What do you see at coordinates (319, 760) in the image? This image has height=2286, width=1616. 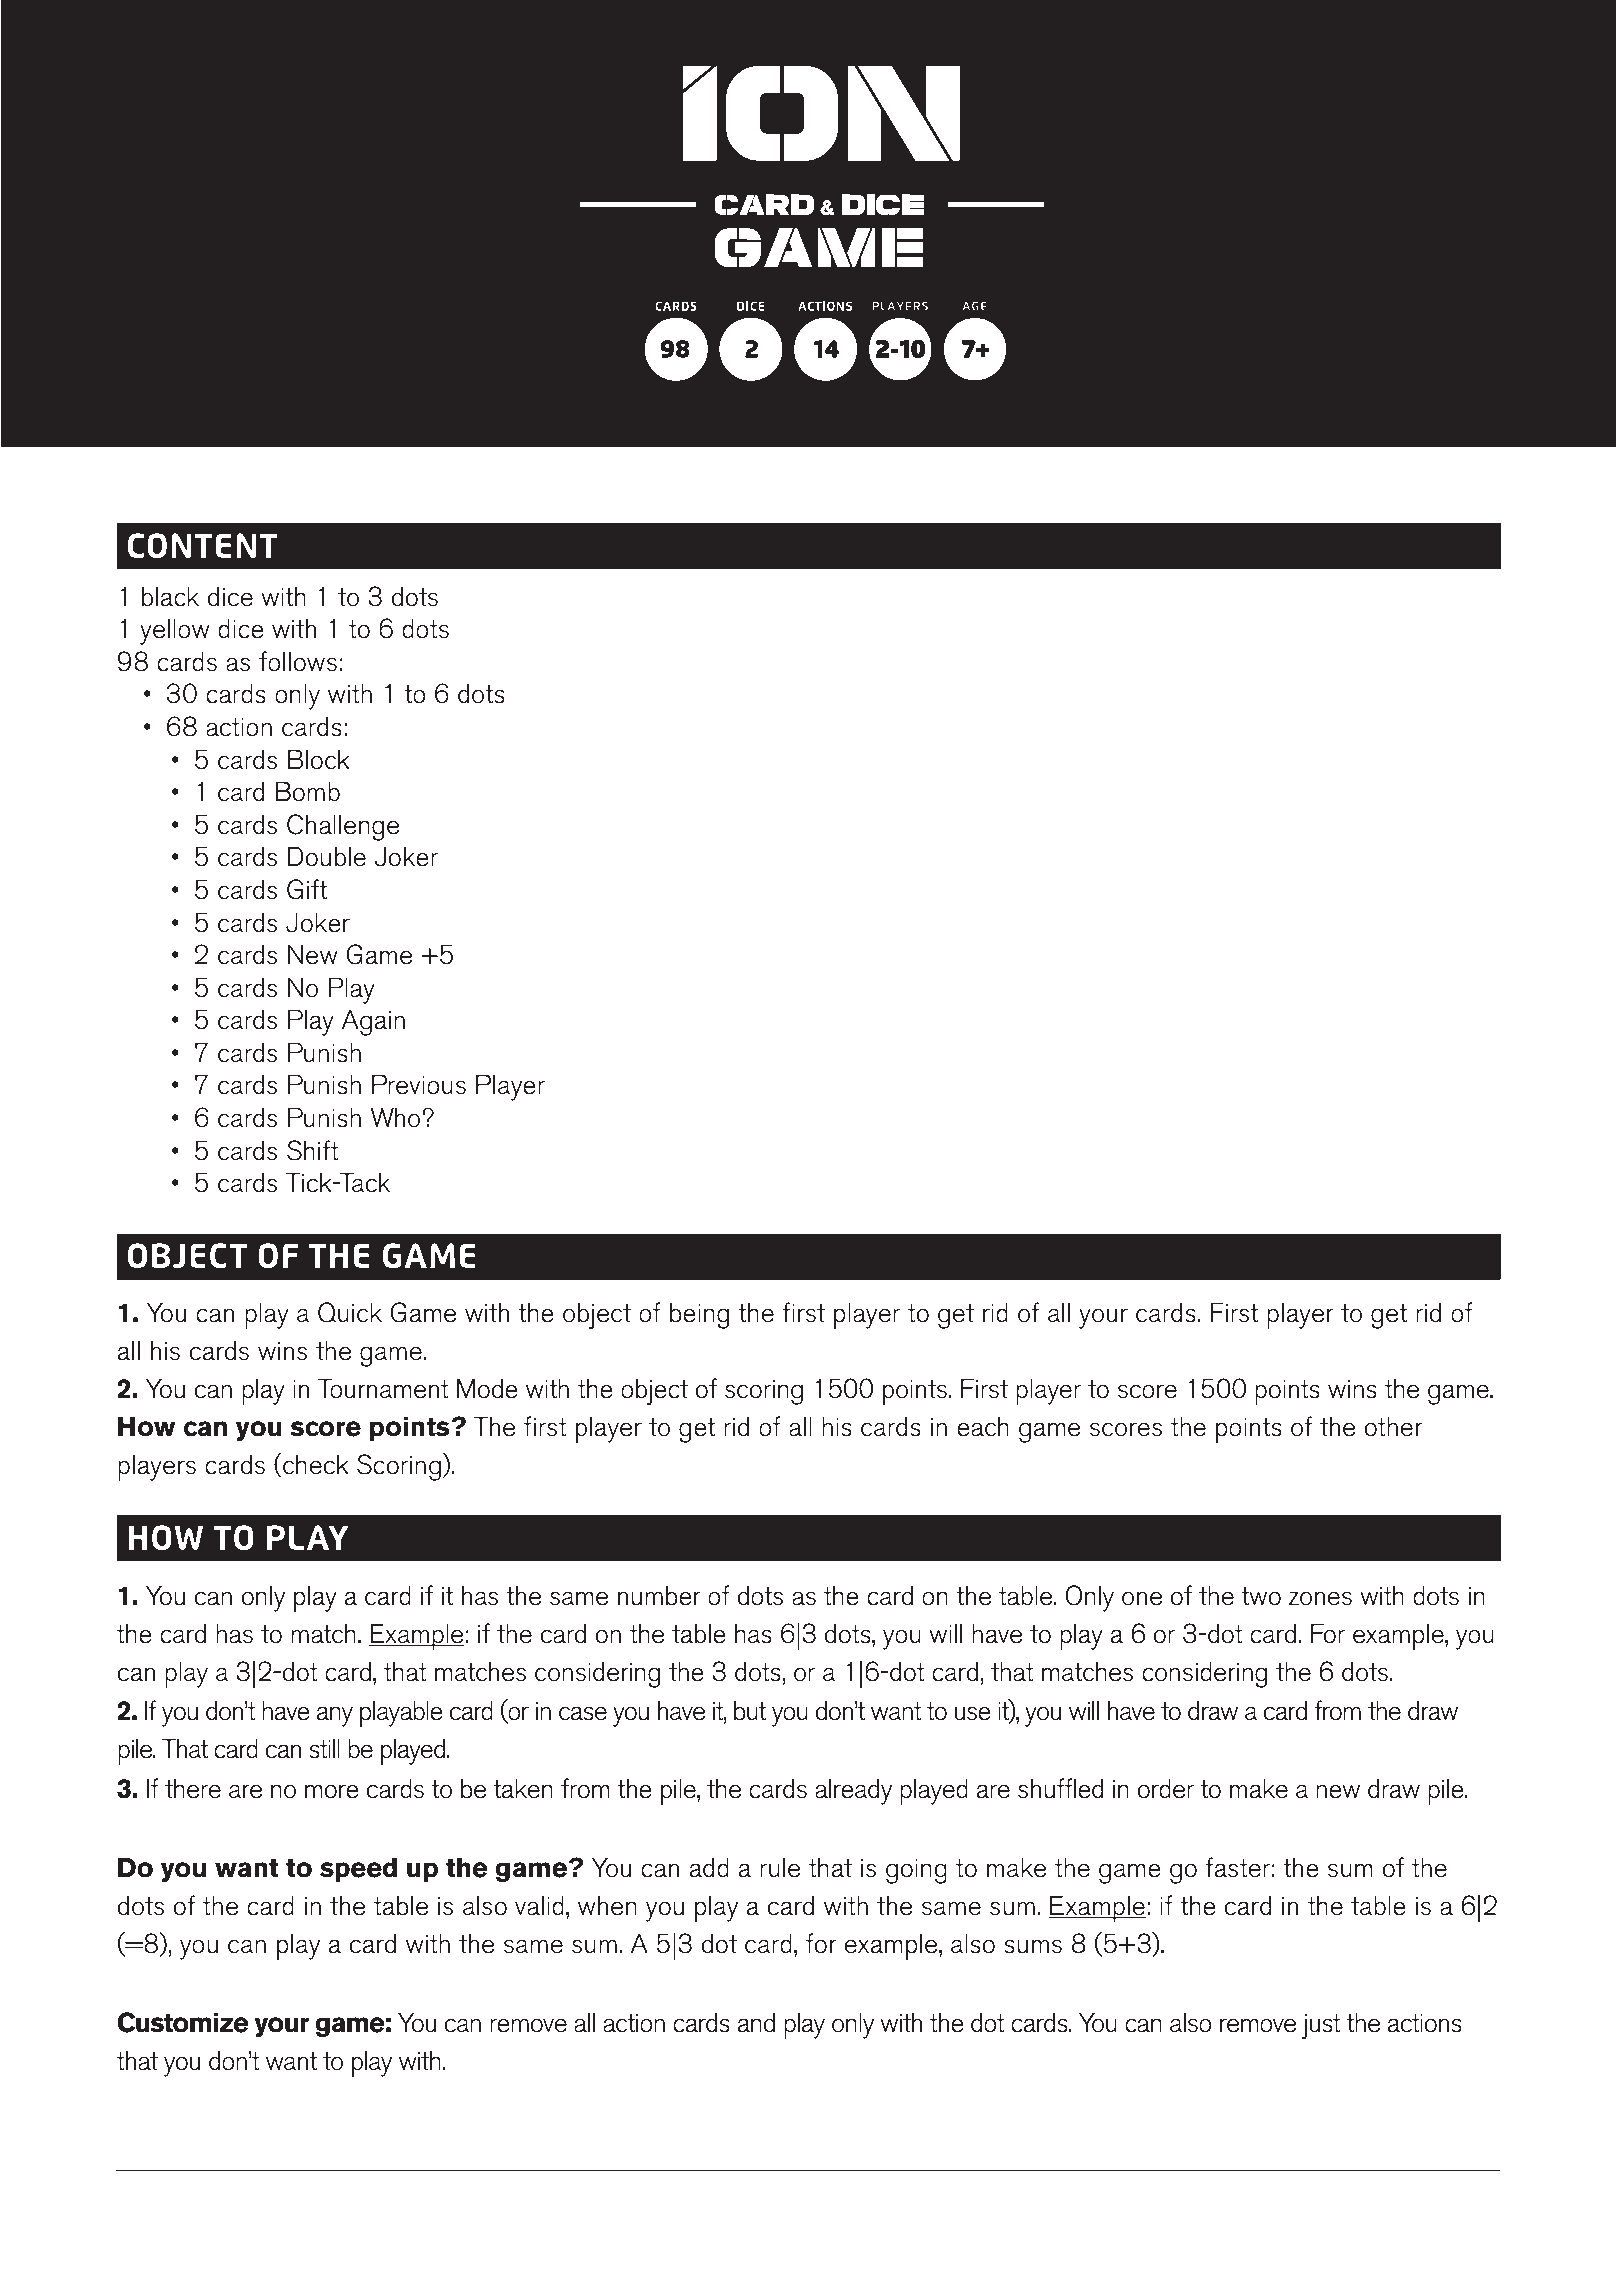 I see `Block` at bounding box center [319, 760].
